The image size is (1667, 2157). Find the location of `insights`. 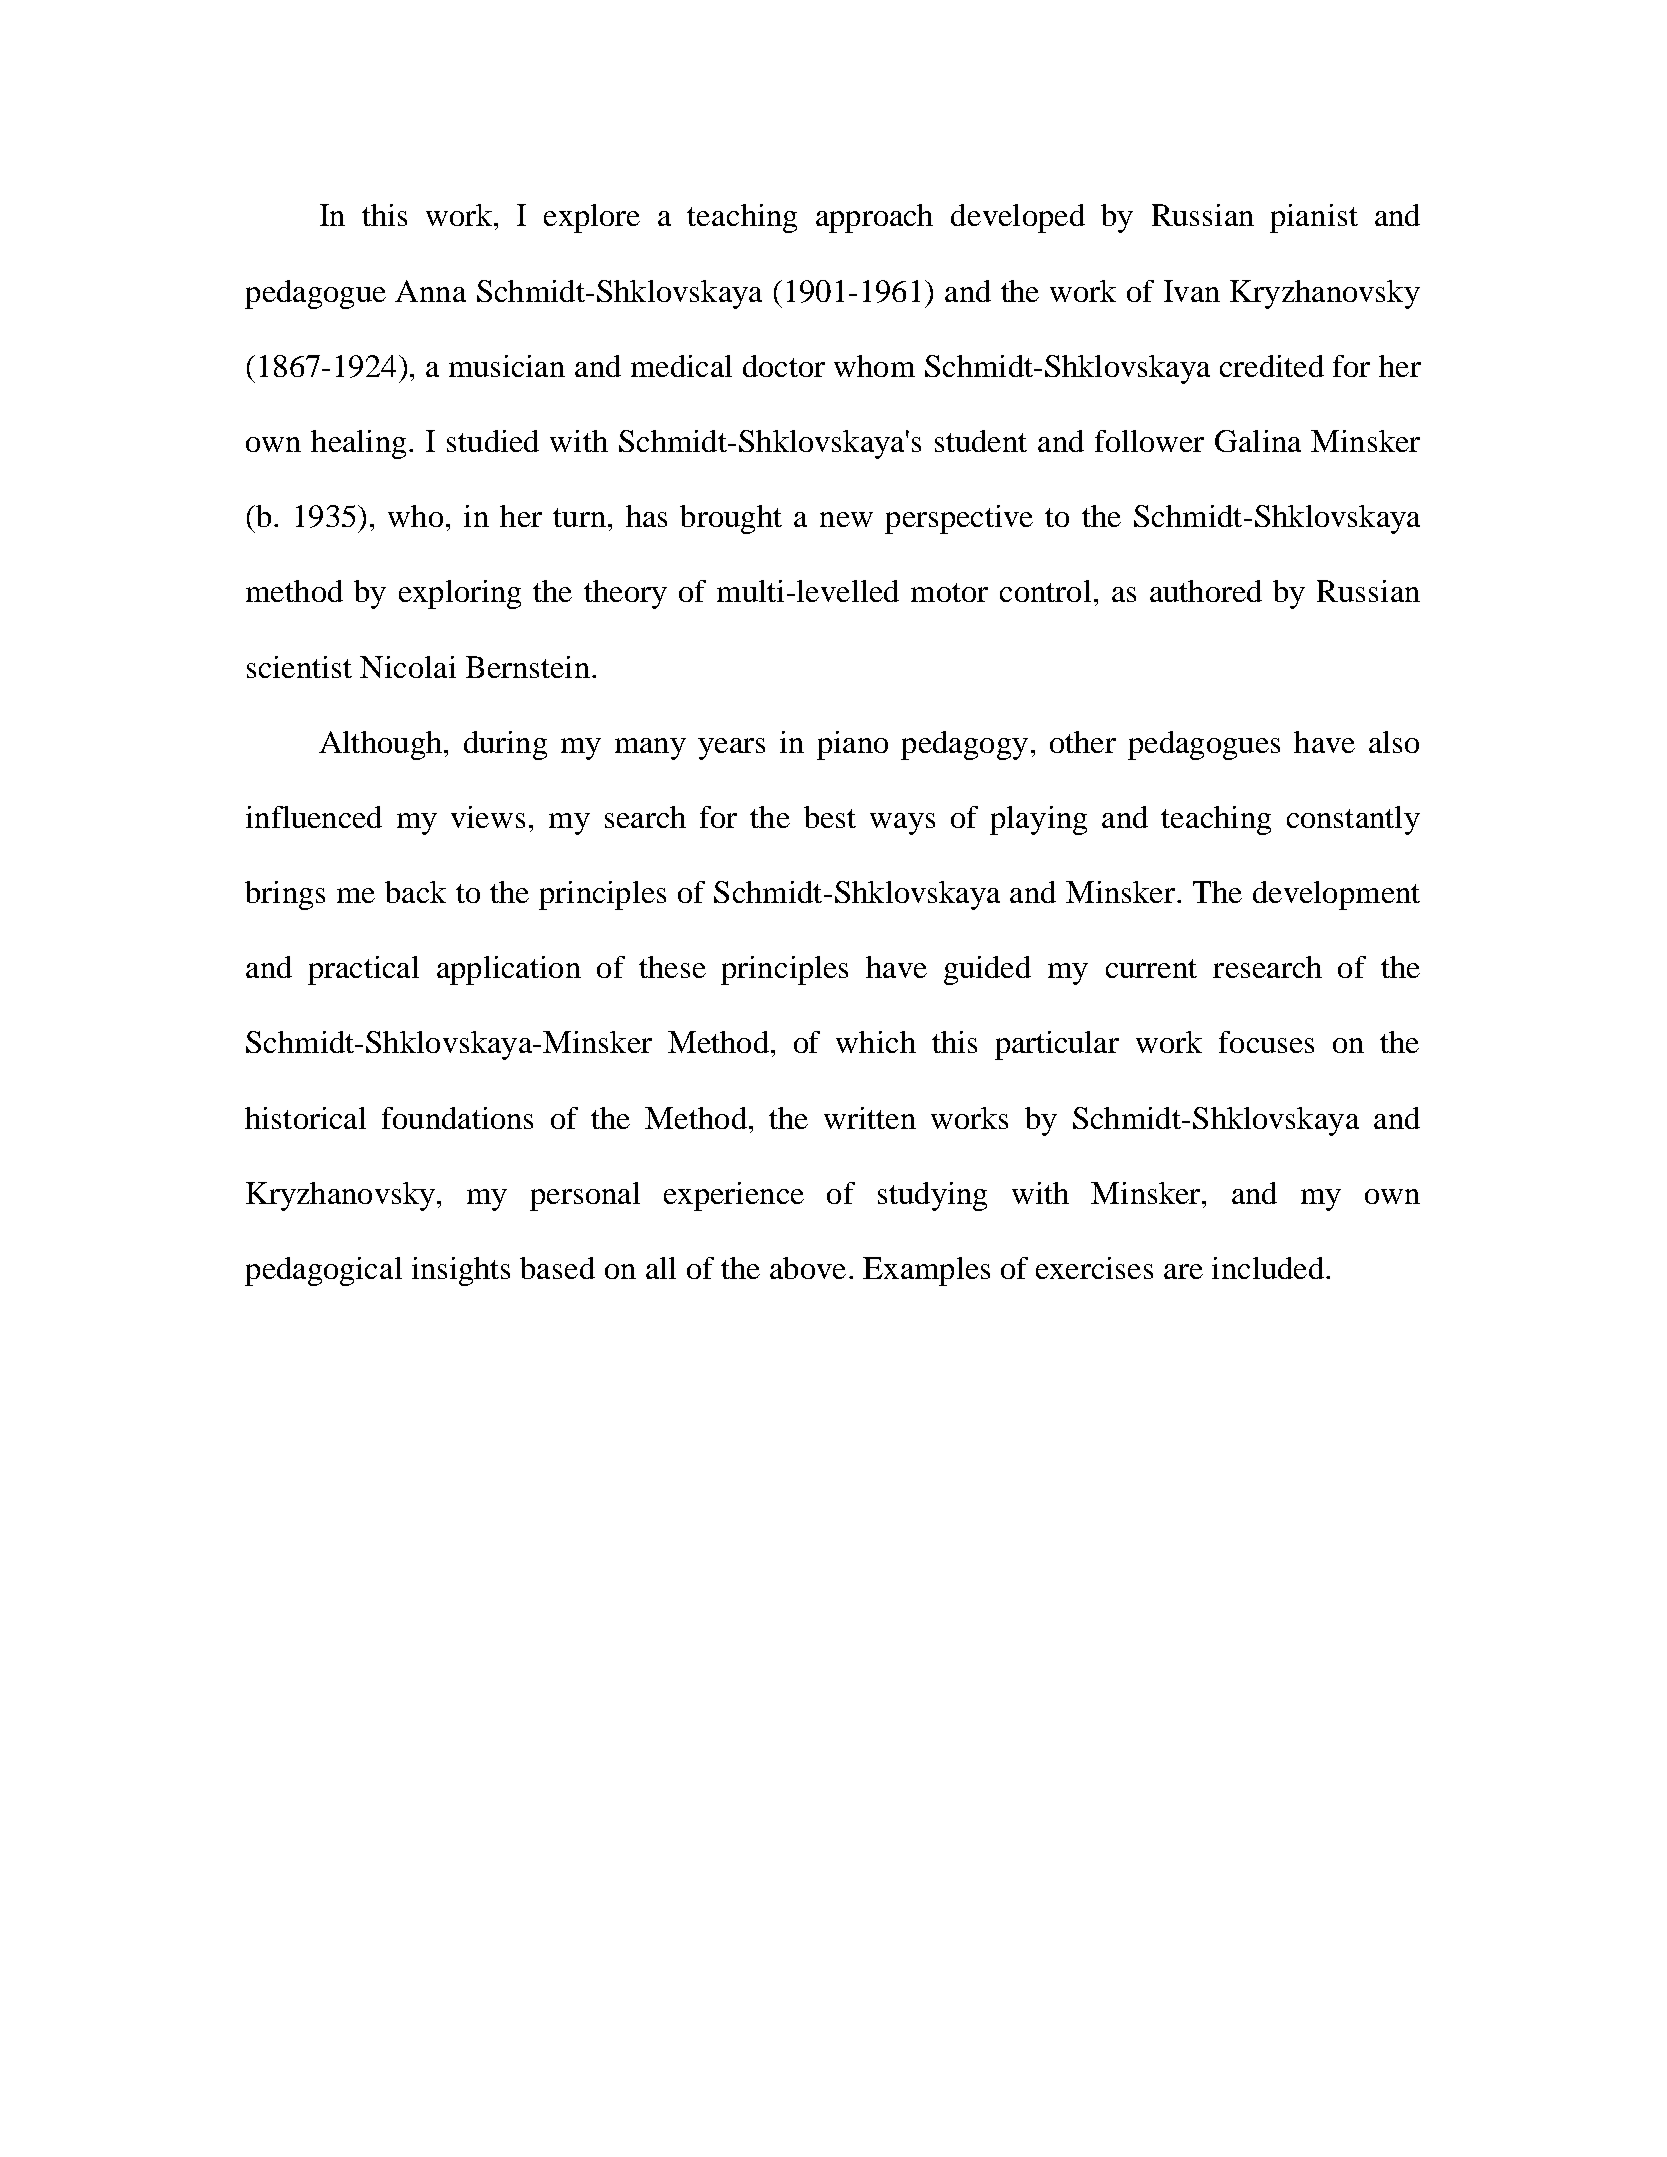

insights is located at coordinates (461, 1271).
